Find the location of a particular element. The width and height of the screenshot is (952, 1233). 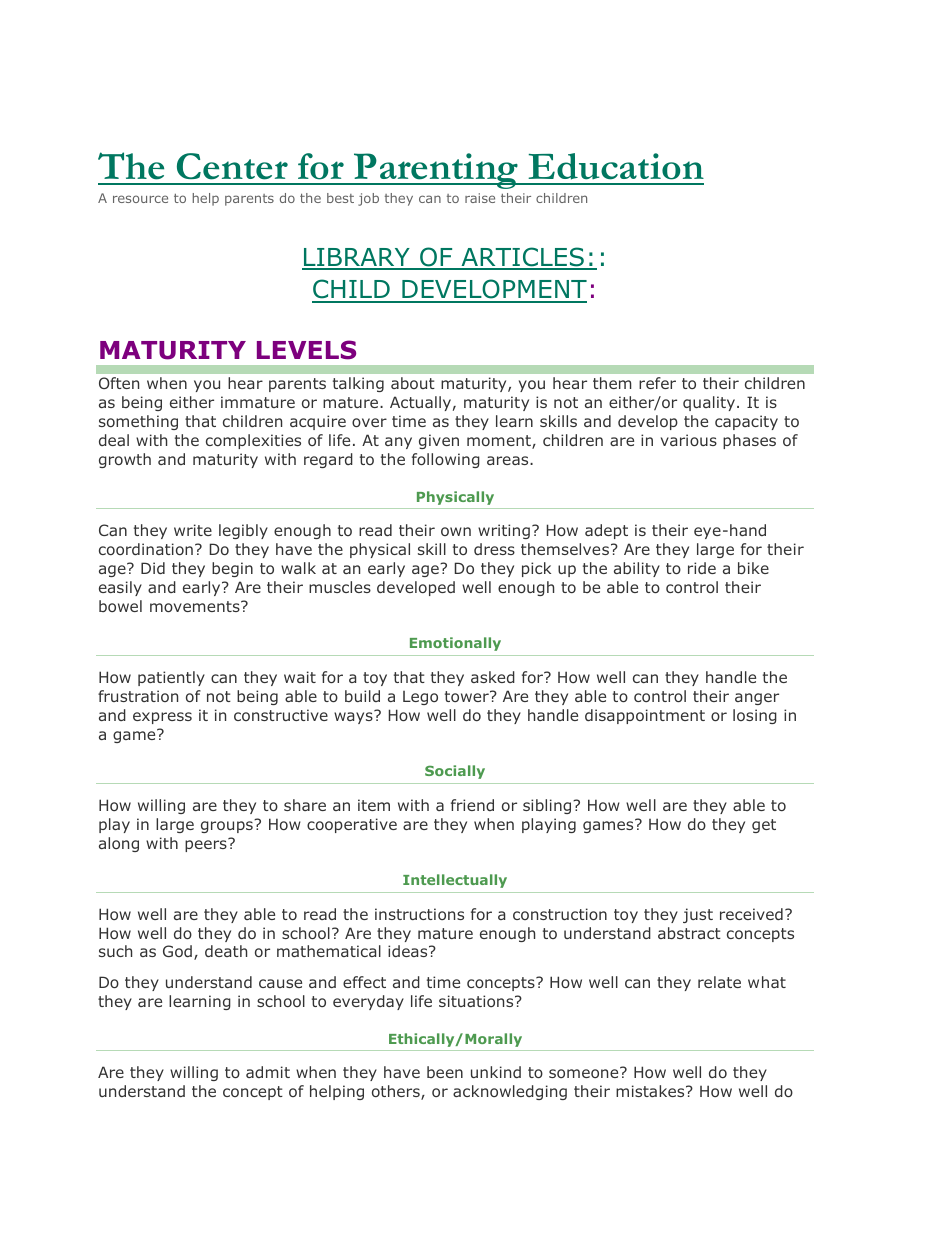

ride is located at coordinates (702, 568).
